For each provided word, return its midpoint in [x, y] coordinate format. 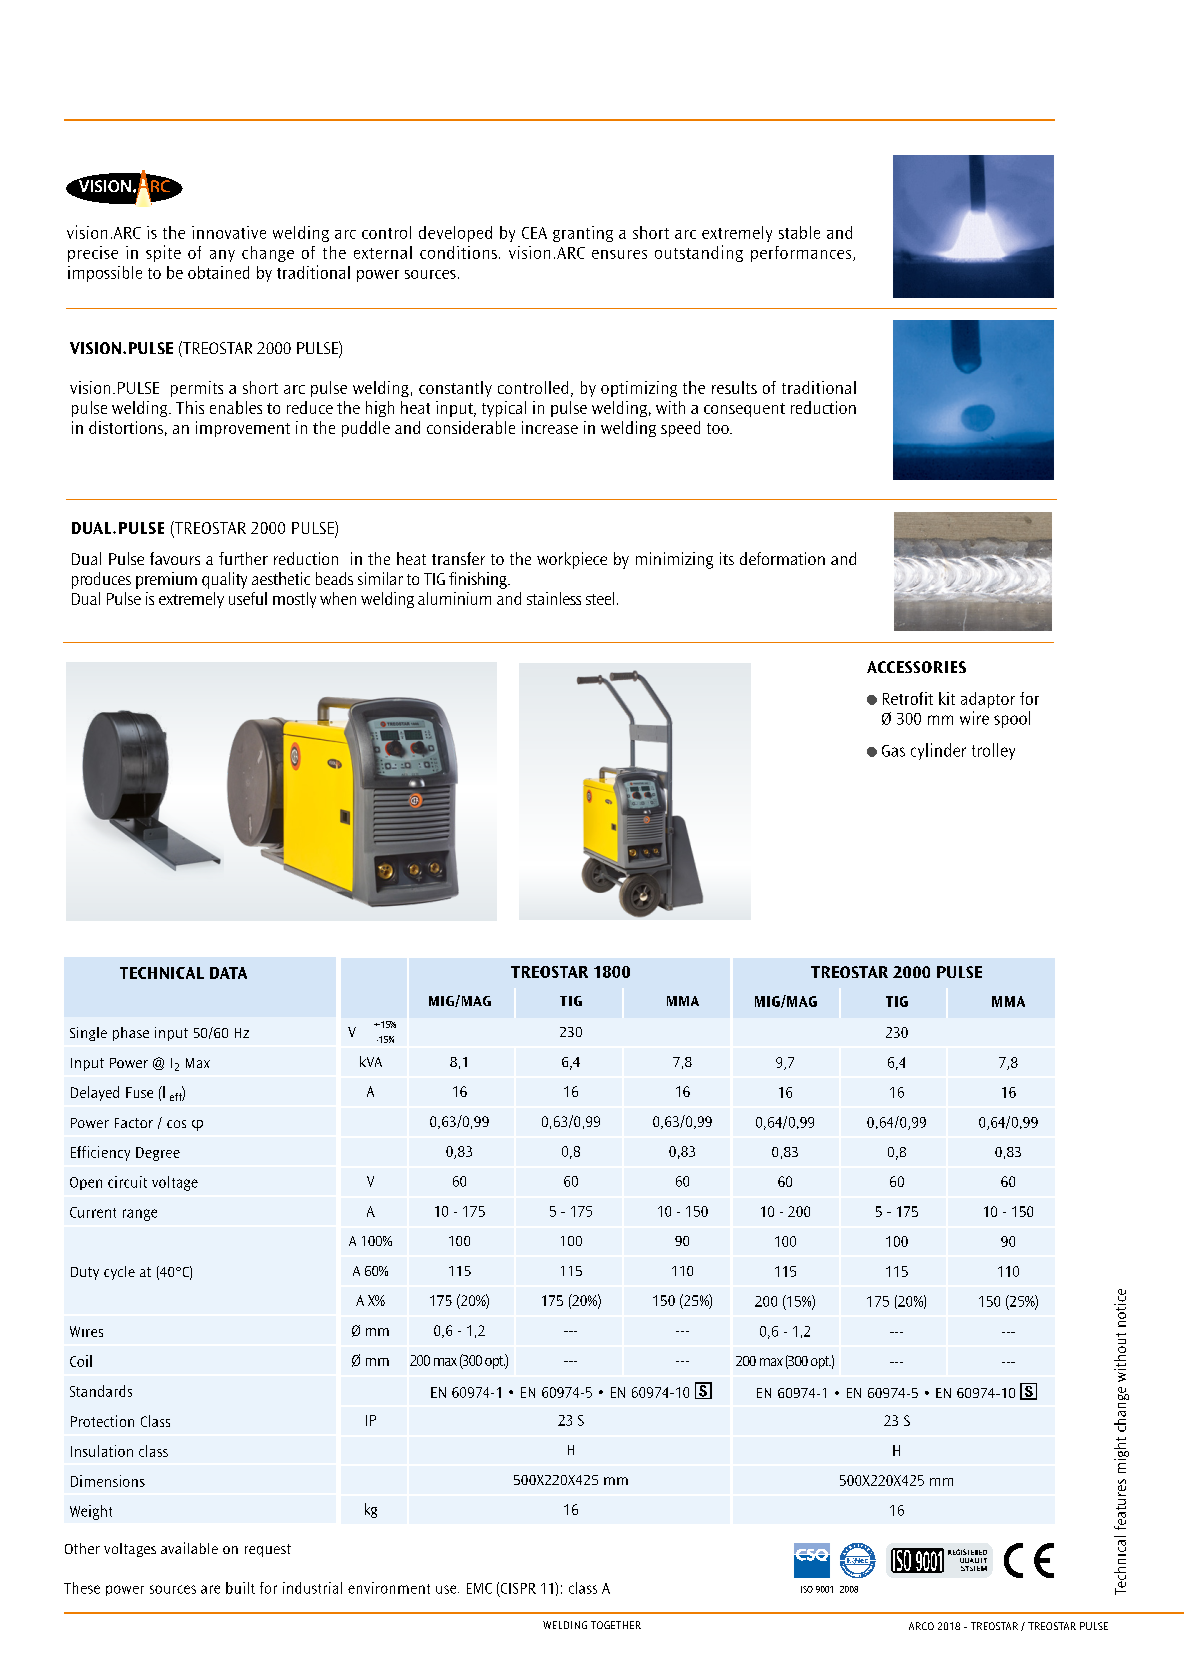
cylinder [938, 751]
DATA [228, 973]
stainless [554, 598]
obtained [218, 272]
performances [802, 254]
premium [166, 580]
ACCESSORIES [916, 667]
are [210, 1589]
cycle [119, 1273]
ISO [807, 1589]
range [140, 1215]
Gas [893, 751]
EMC [479, 1588]
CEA [534, 233]
